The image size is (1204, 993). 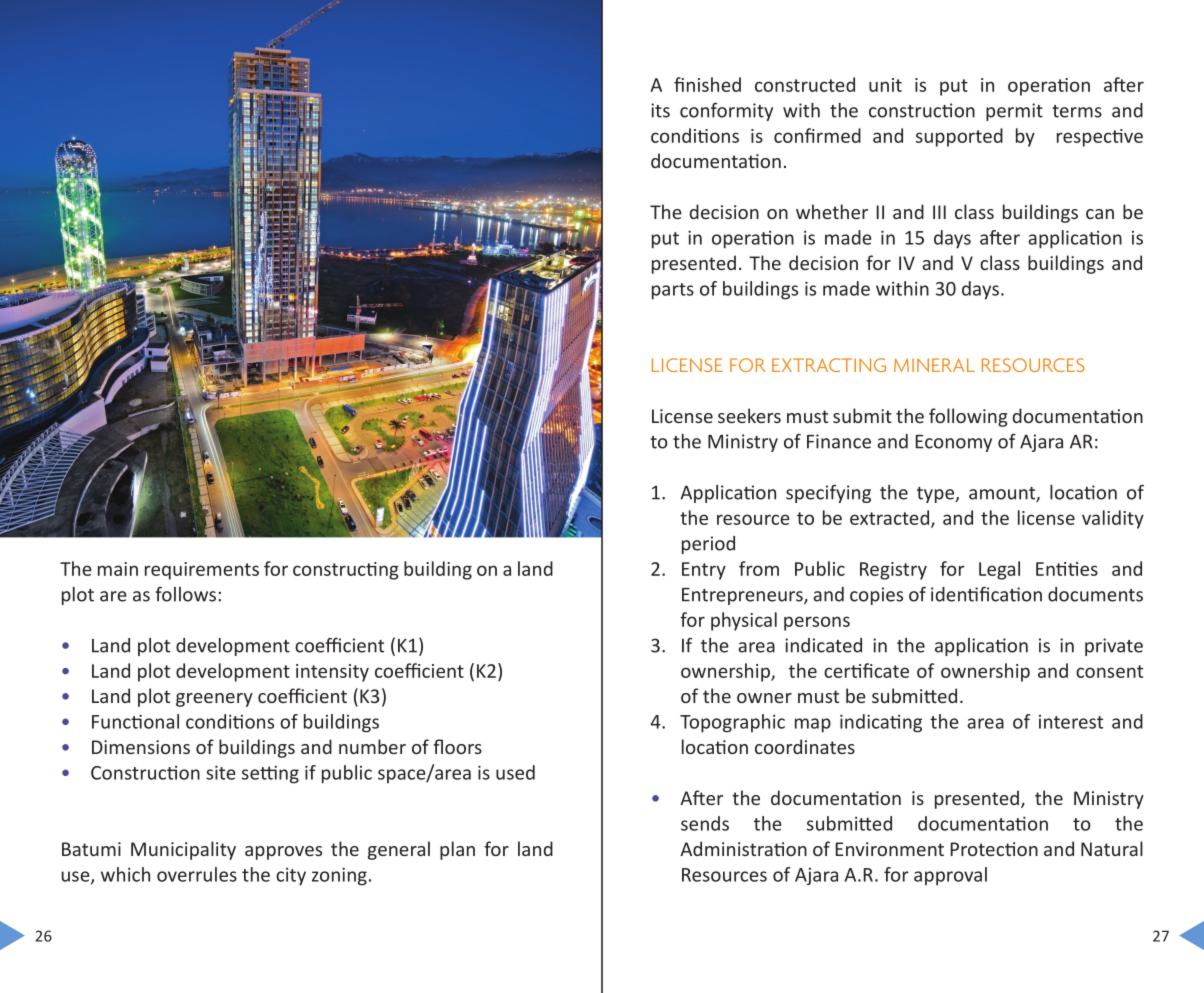 I want to click on period, so click(x=708, y=545).
